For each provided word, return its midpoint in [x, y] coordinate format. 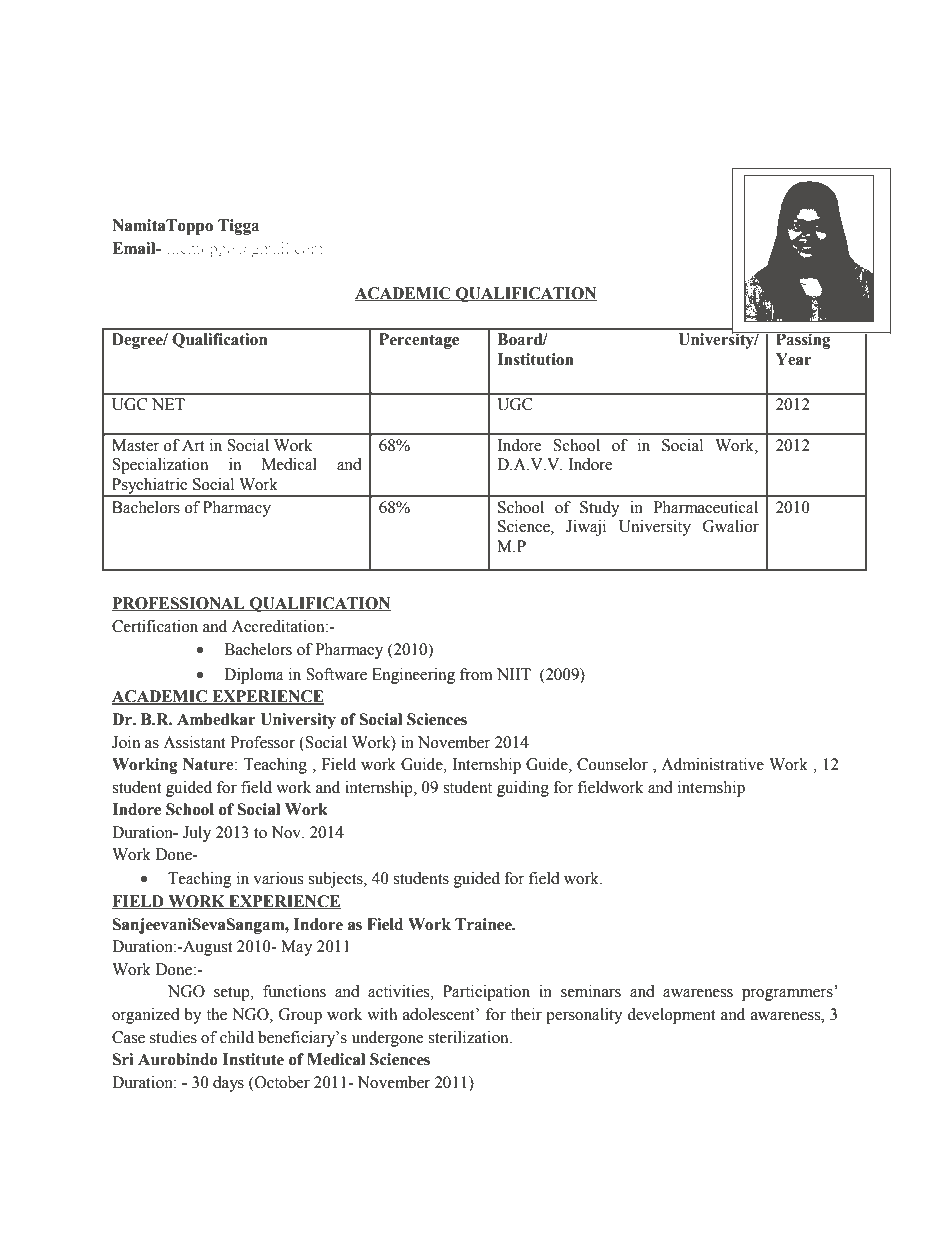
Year [794, 359]
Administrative [712, 764]
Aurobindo [178, 1059]
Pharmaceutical [706, 507]
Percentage [419, 341]
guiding [523, 789]
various [278, 878]
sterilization [469, 1037]
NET [168, 404]
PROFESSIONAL [179, 604]
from [476, 674]
